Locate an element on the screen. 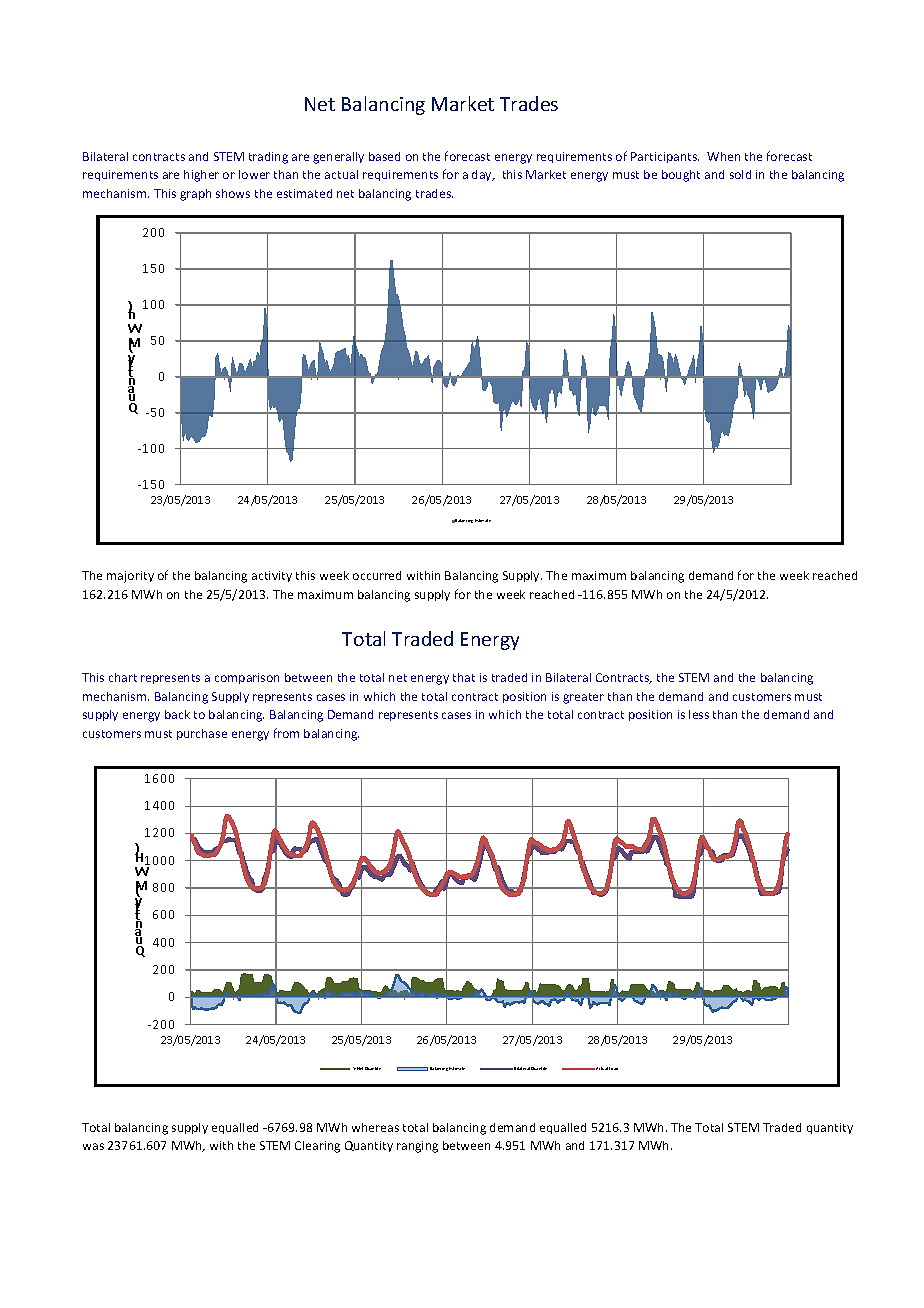 This screenshot has width=924, height=1308. less is located at coordinates (699, 714).
